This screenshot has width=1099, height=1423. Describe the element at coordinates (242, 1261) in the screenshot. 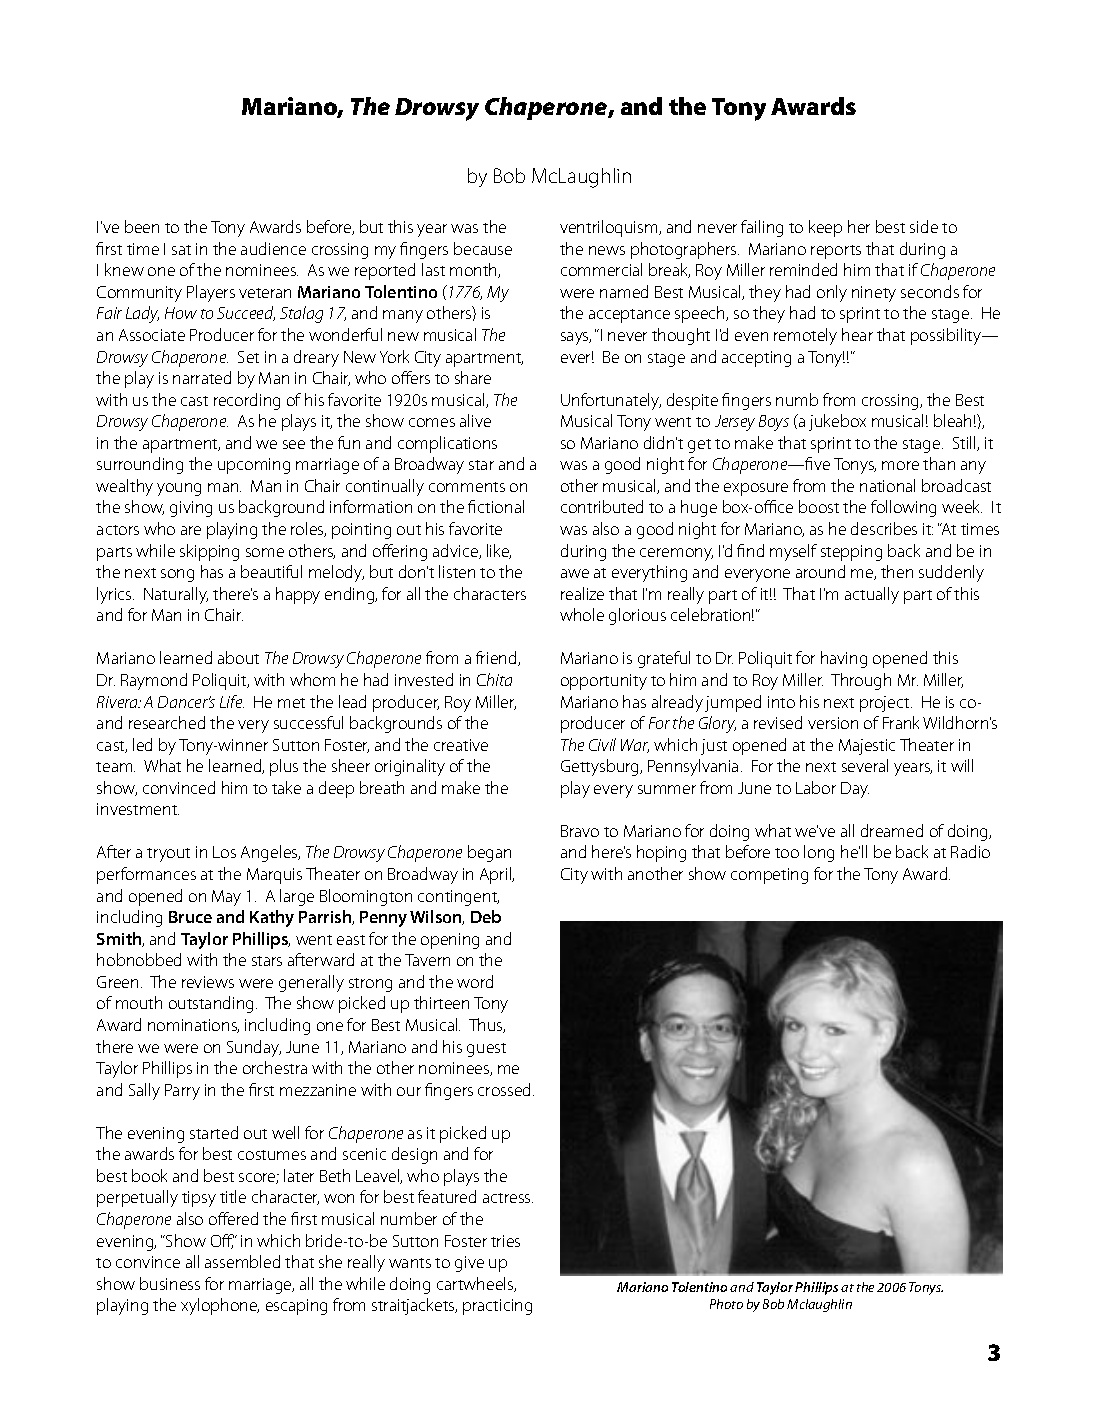

I see `assembled` at that location.
